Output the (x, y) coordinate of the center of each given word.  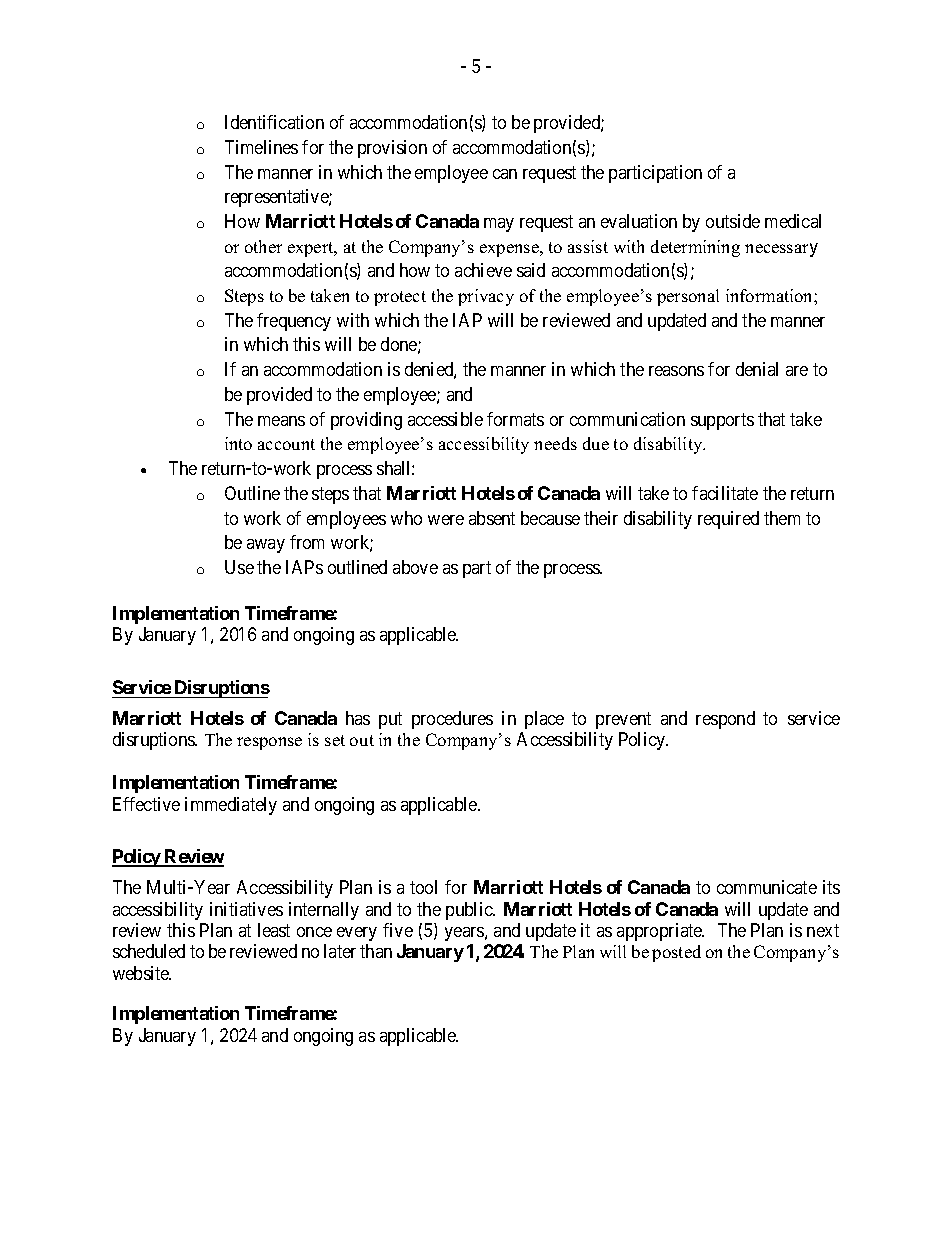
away (266, 546)
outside (733, 221)
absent (492, 518)
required (728, 520)
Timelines (261, 147)
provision (392, 149)
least (274, 930)
